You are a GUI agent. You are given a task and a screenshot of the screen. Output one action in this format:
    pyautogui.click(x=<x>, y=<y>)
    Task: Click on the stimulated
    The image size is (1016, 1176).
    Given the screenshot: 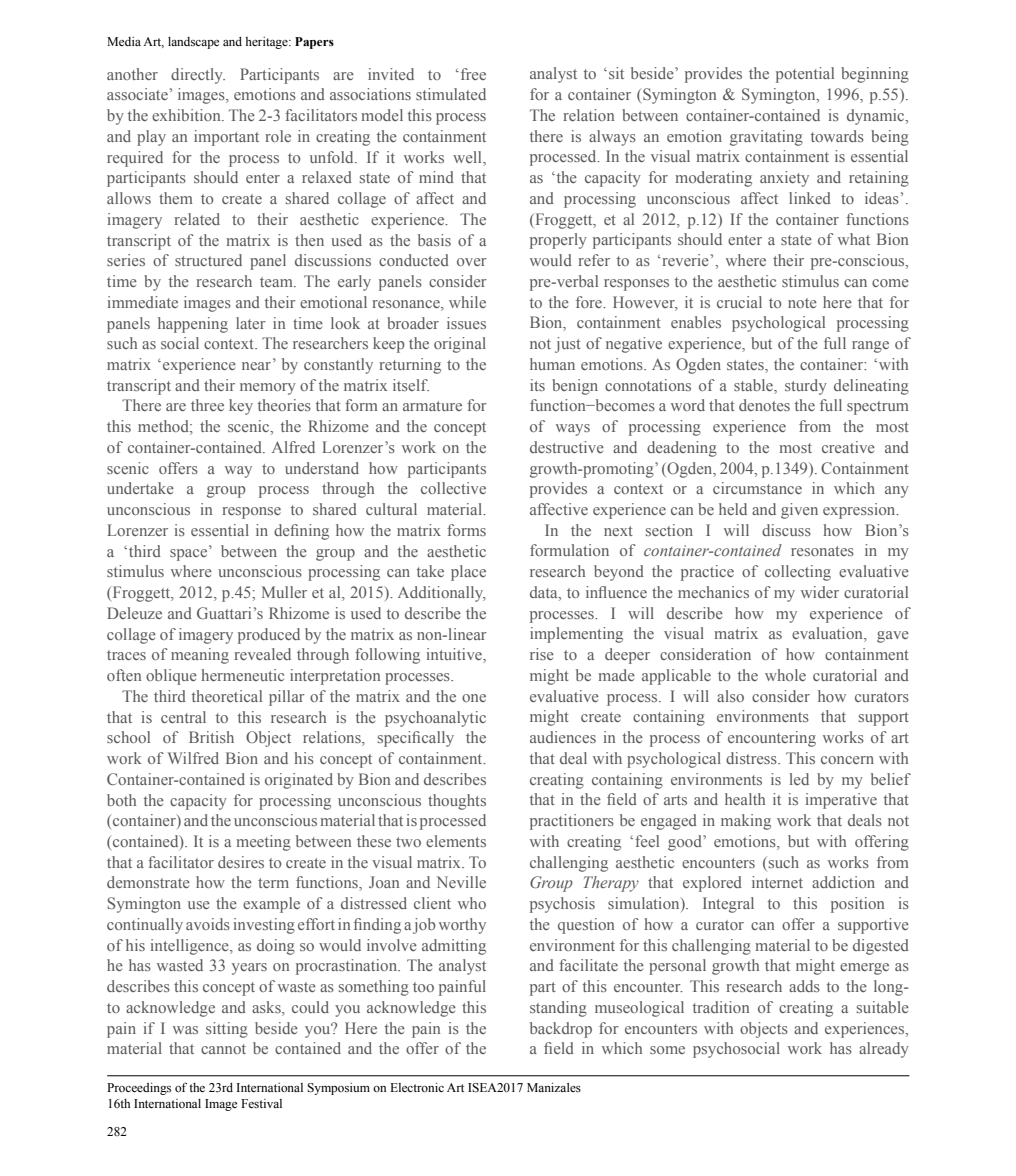 What is the action you would take?
    pyautogui.click(x=451, y=94)
